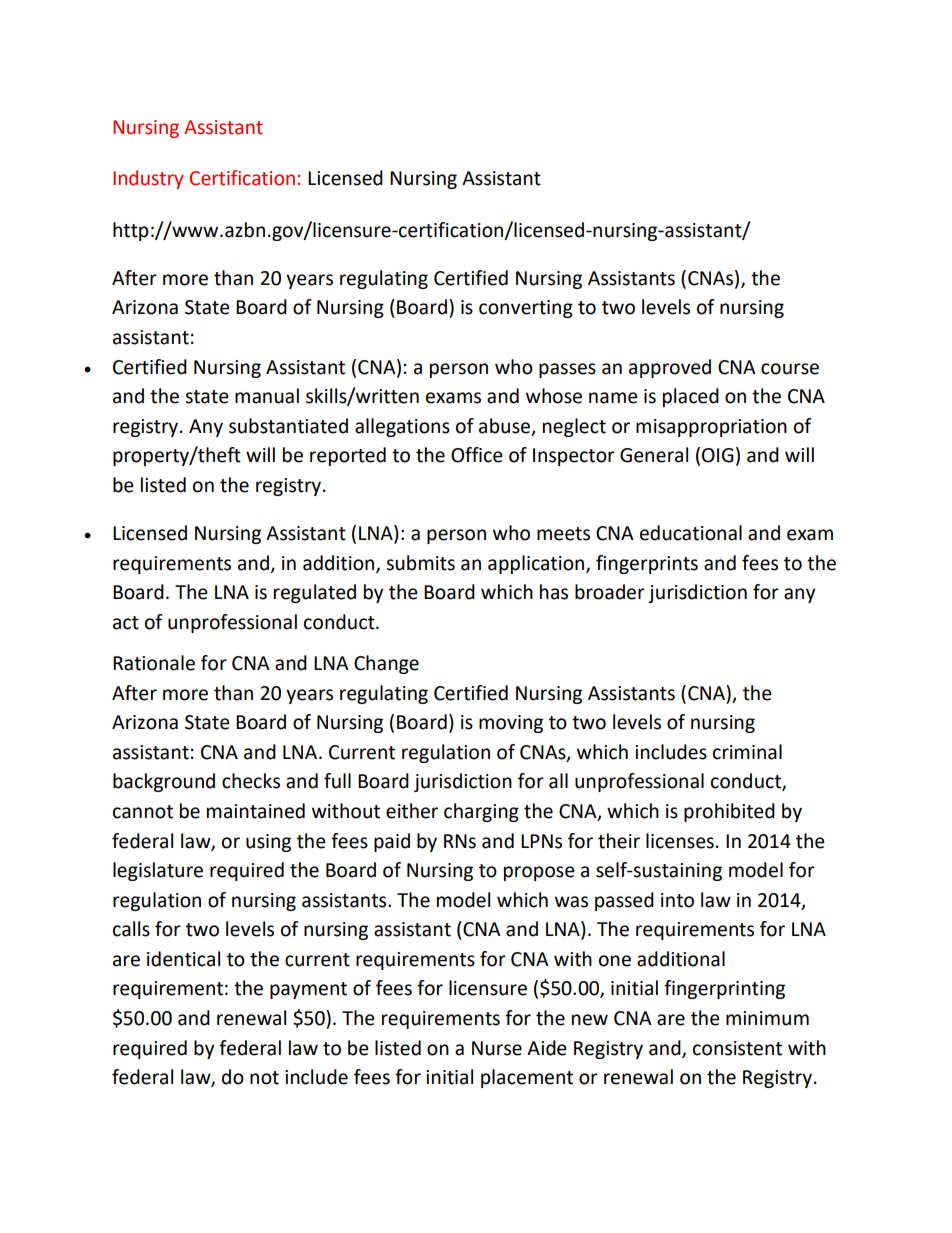 This screenshot has height=1233, width=952. What do you see at coordinates (670, 368) in the screenshot?
I see `approved` at bounding box center [670, 368].
